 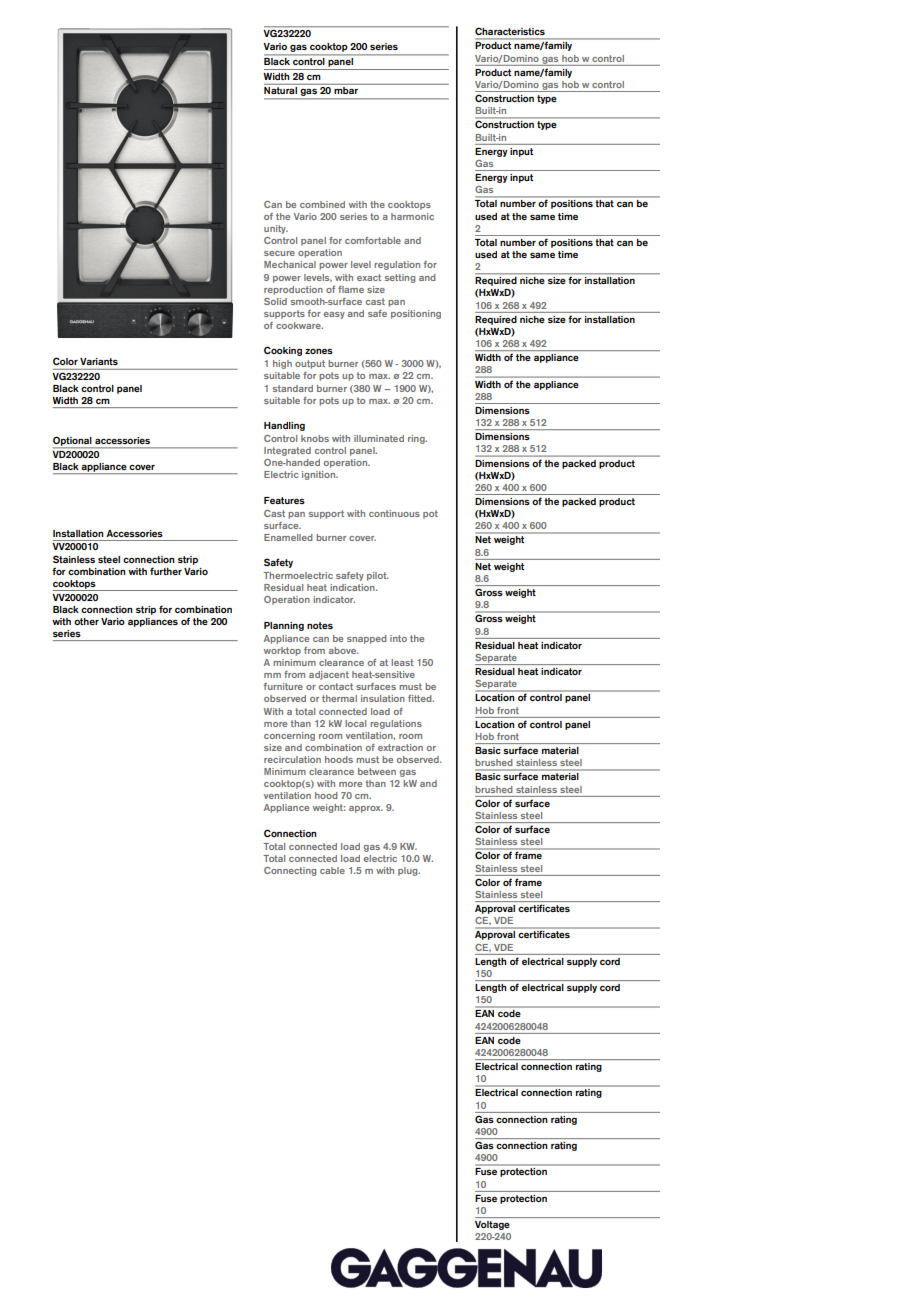 I want to click on illuminated, so click(x=379, y=438).
